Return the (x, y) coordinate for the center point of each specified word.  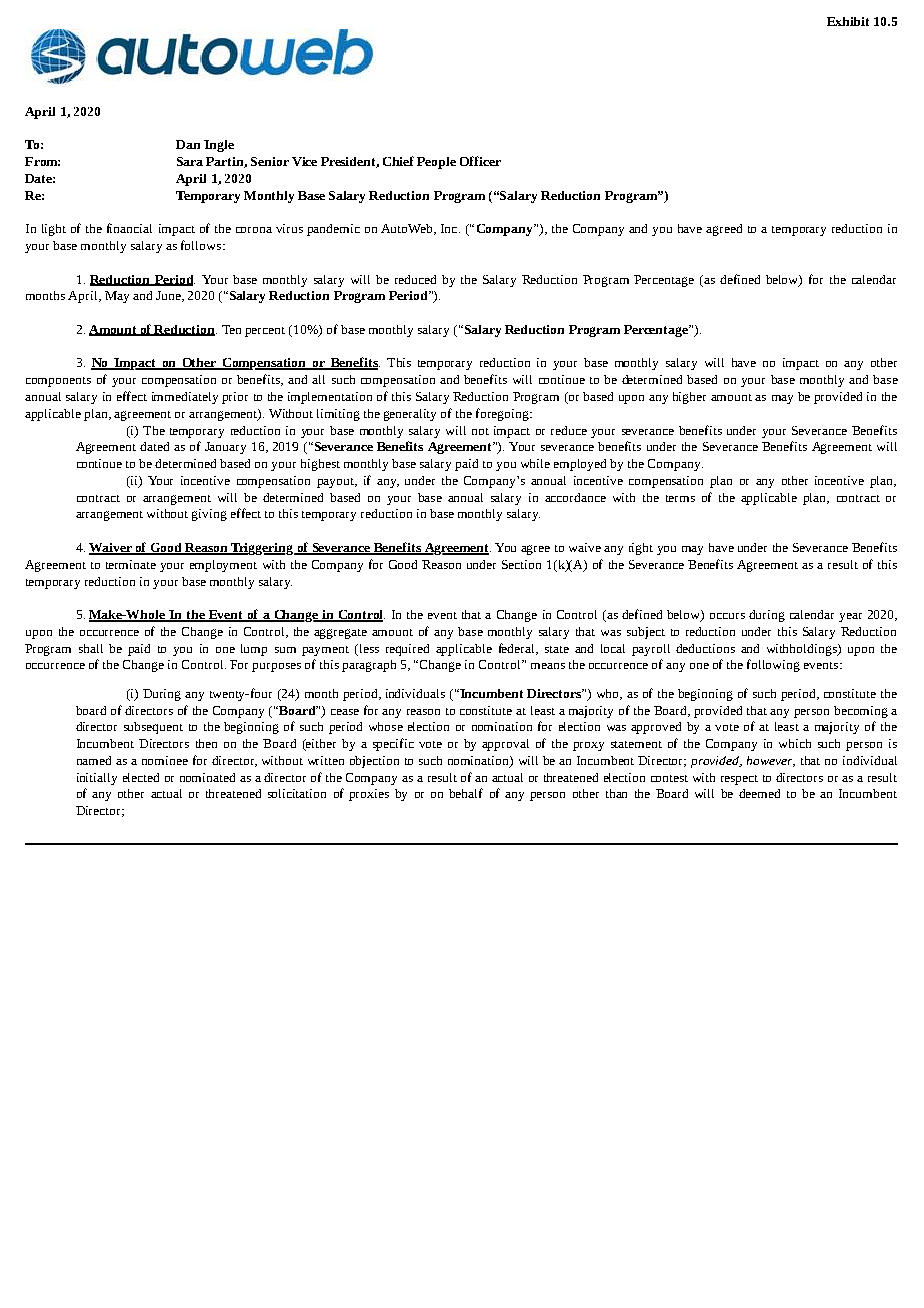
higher (689, 398)
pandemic (333, 230)
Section (521, 564)
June (169, 296)
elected (141, 777)
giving (209, 515)
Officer (480, 161)
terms (680, 498)
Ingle (219, 146)
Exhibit (848, 21)
